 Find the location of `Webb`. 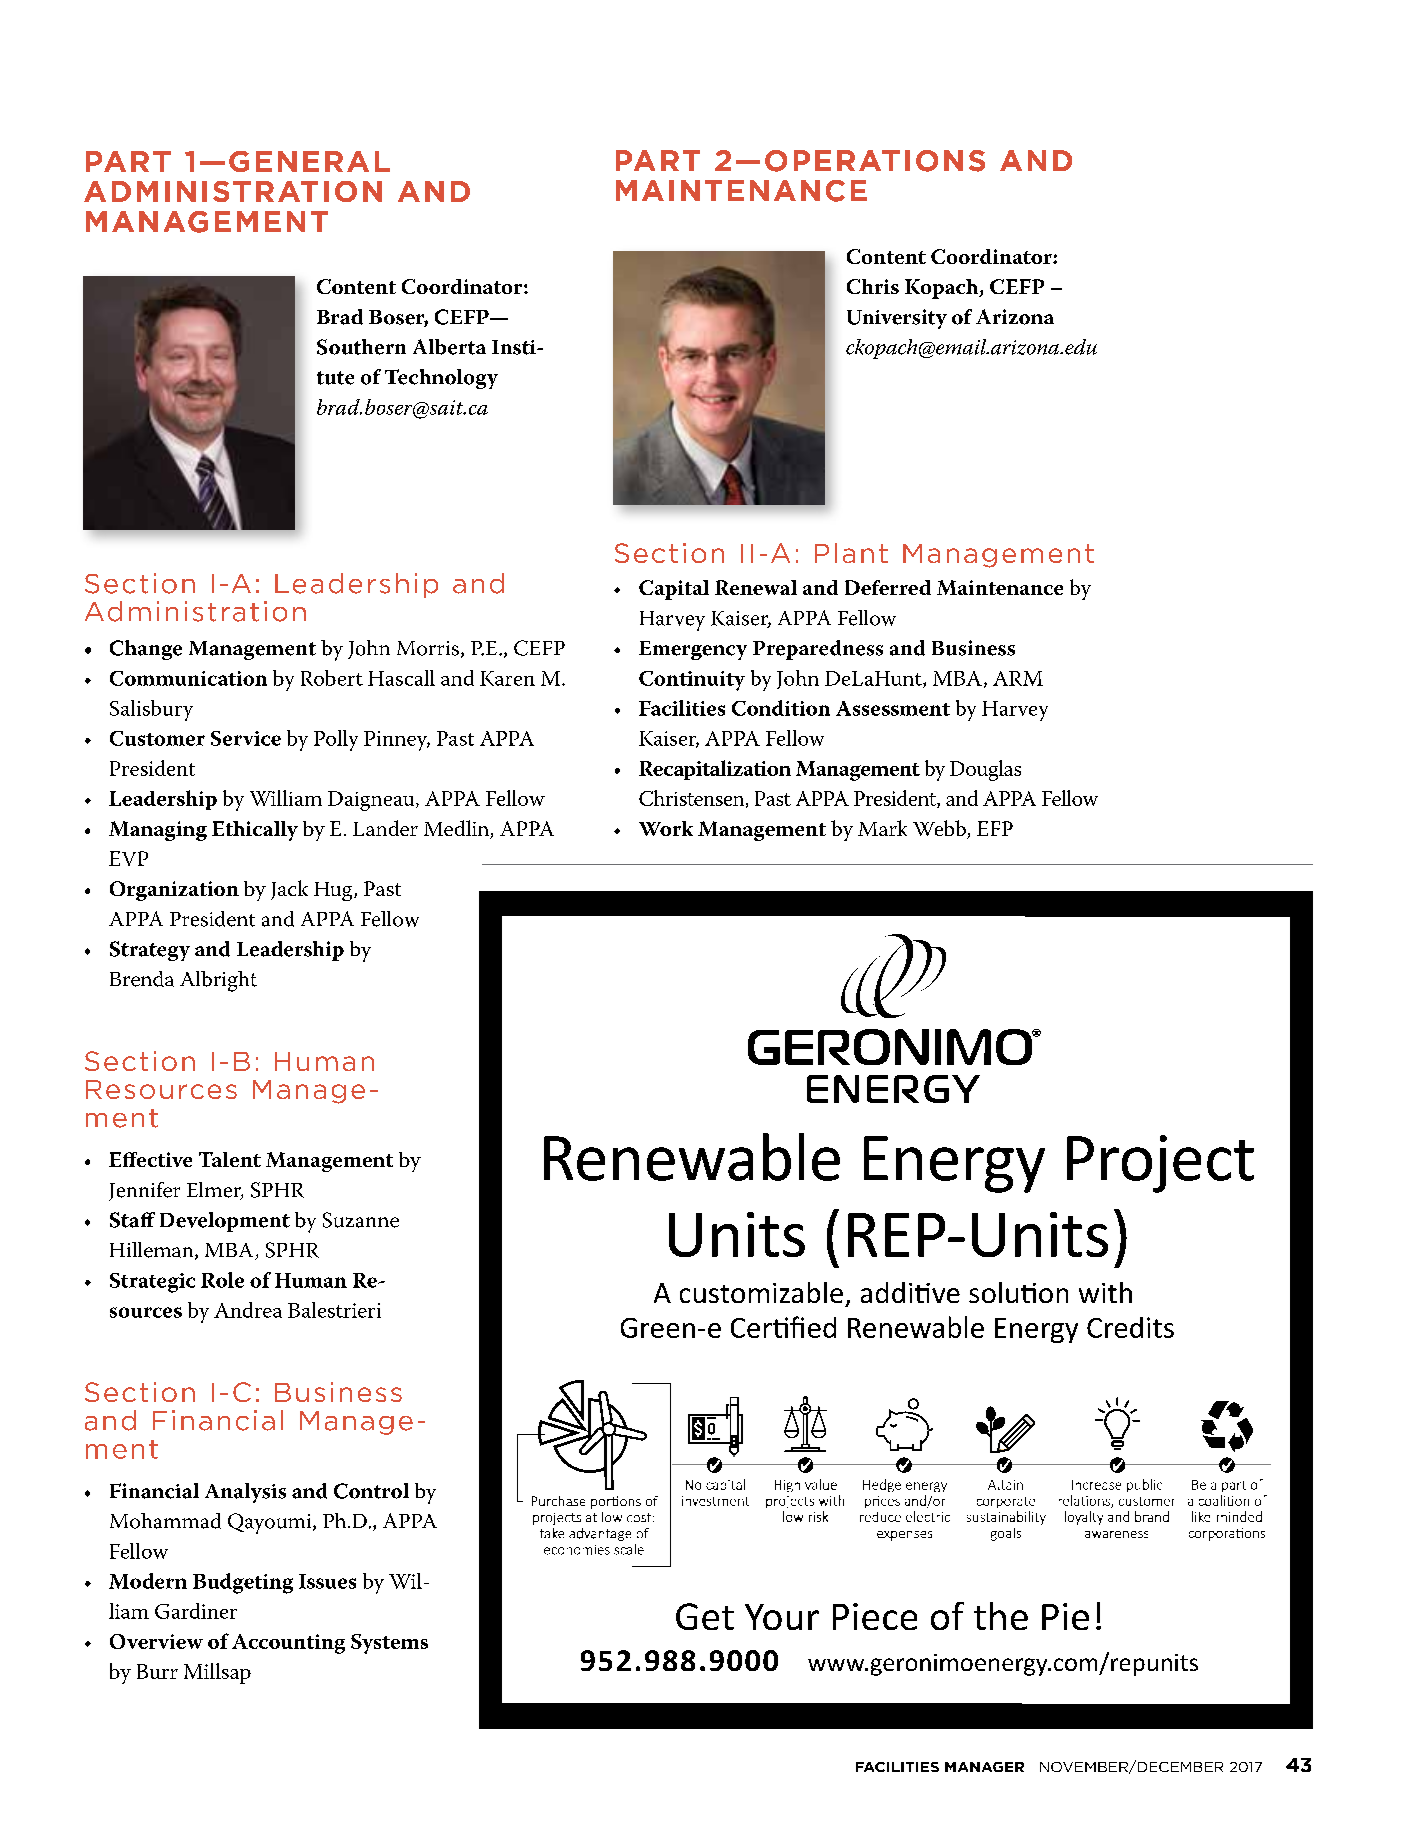

Webb is located at coordinates (940, 829).
